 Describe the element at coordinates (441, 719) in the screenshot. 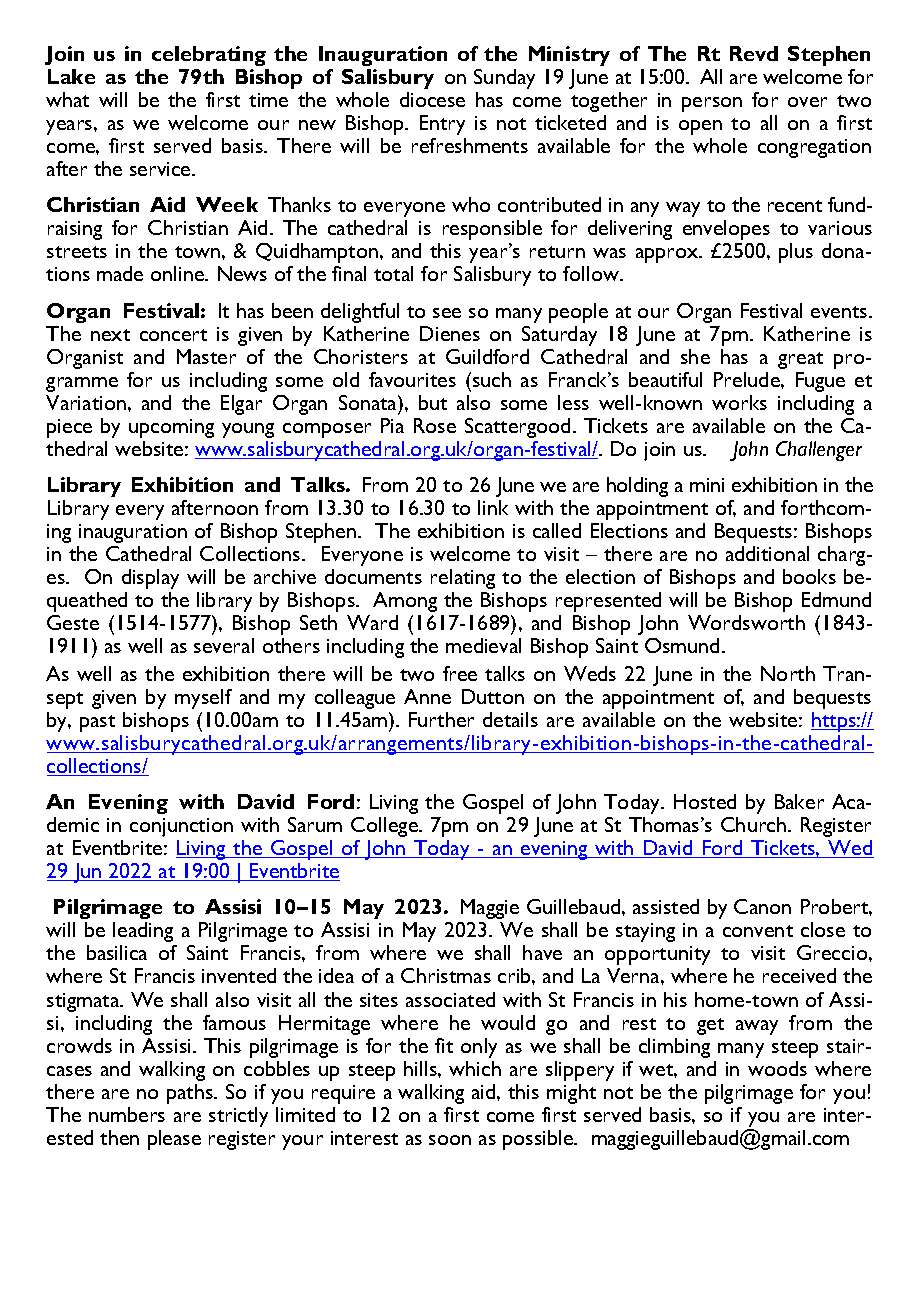

I see `Further` at that location.
